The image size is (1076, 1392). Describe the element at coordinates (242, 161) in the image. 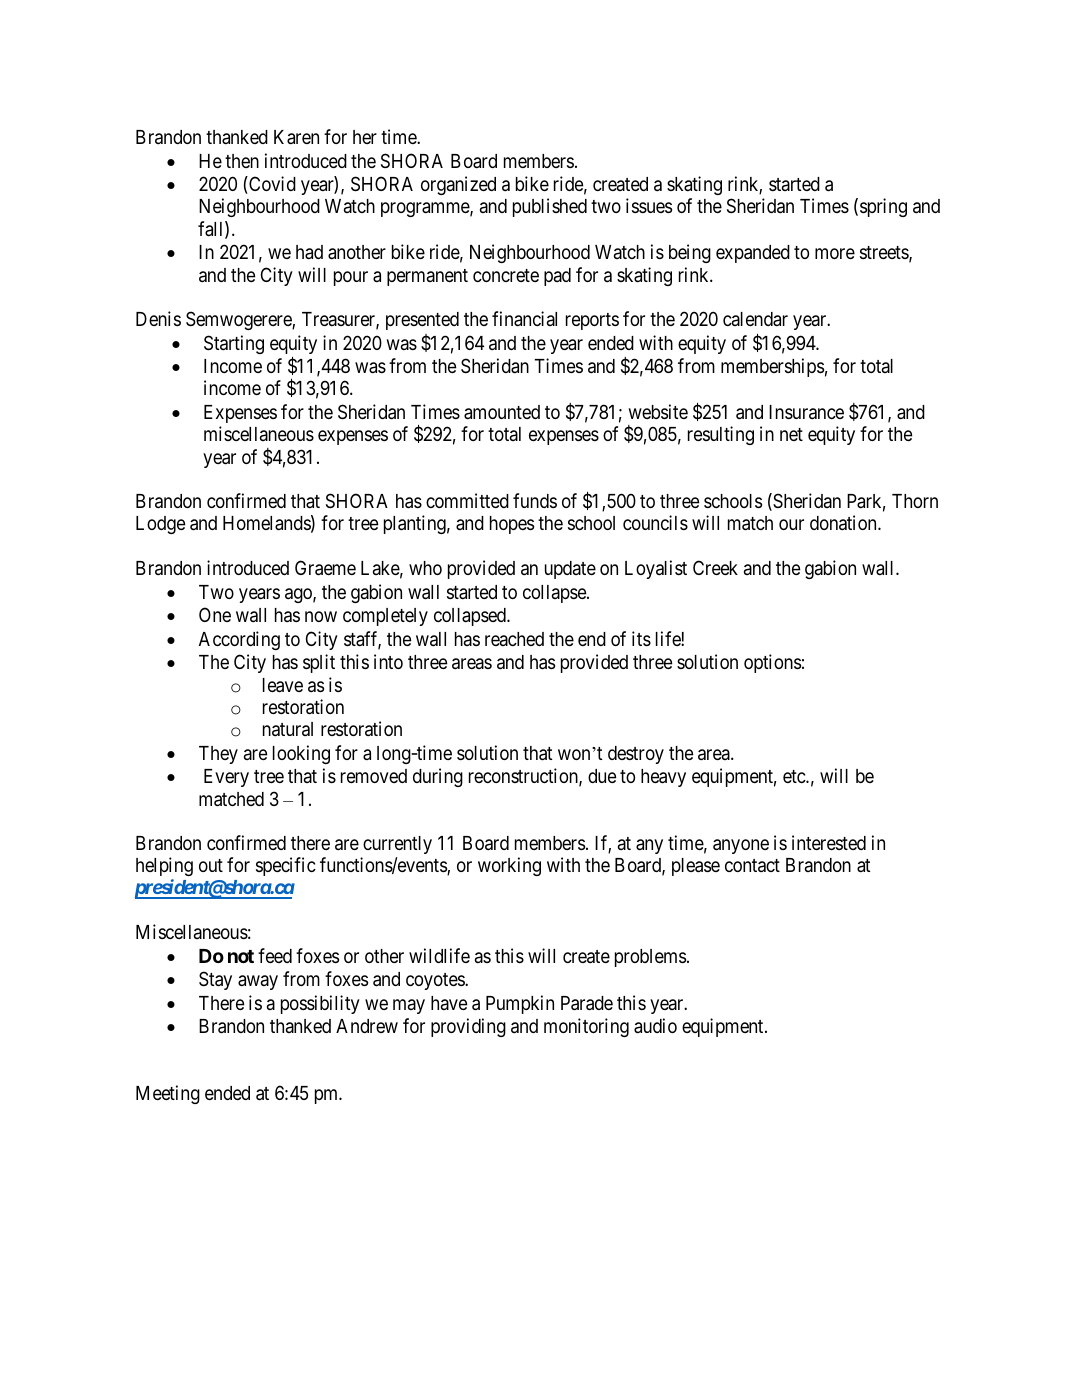

I see `then` at that location.
